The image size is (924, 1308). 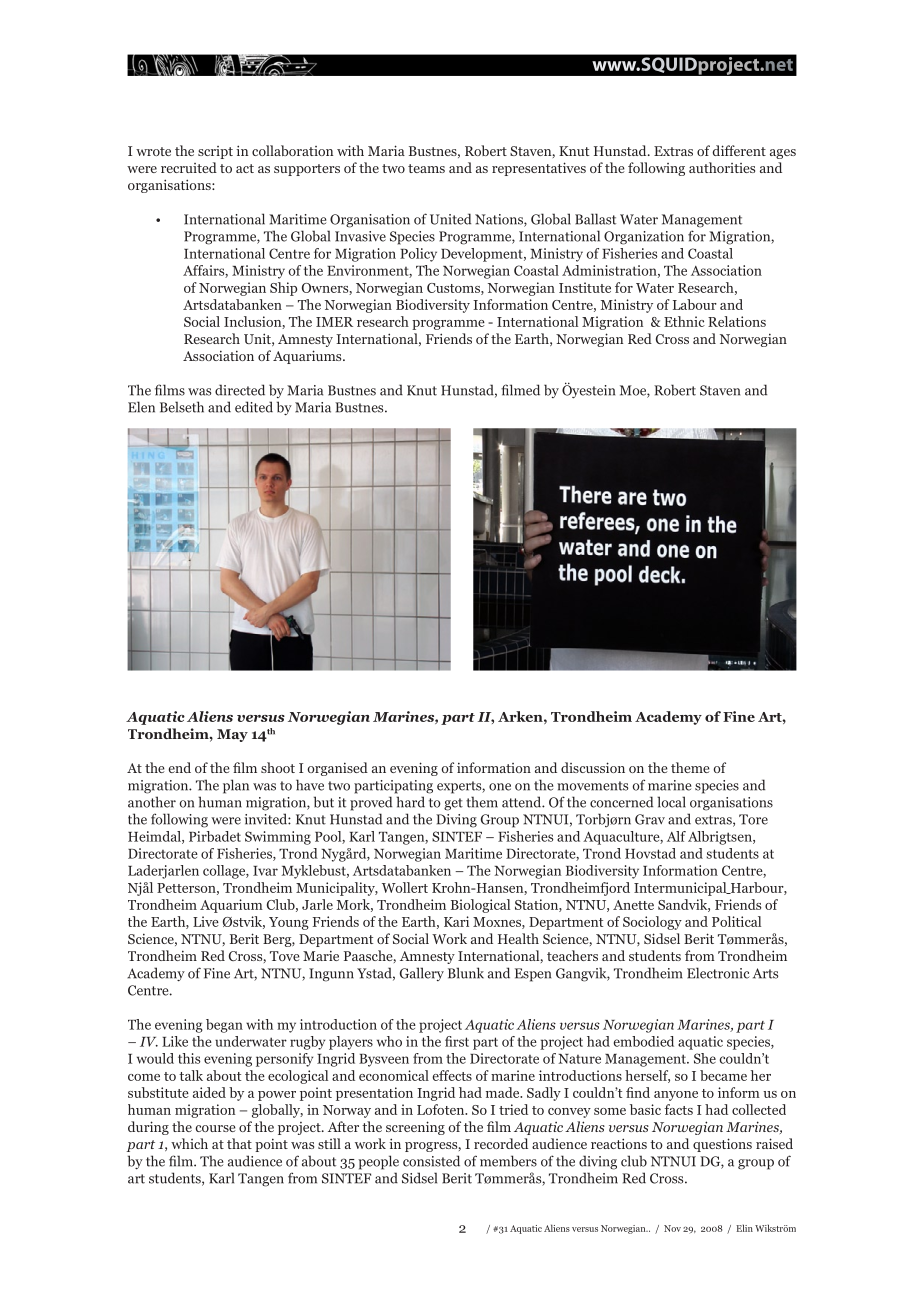 I want to click on recruited, so click(x=189, y=167).
